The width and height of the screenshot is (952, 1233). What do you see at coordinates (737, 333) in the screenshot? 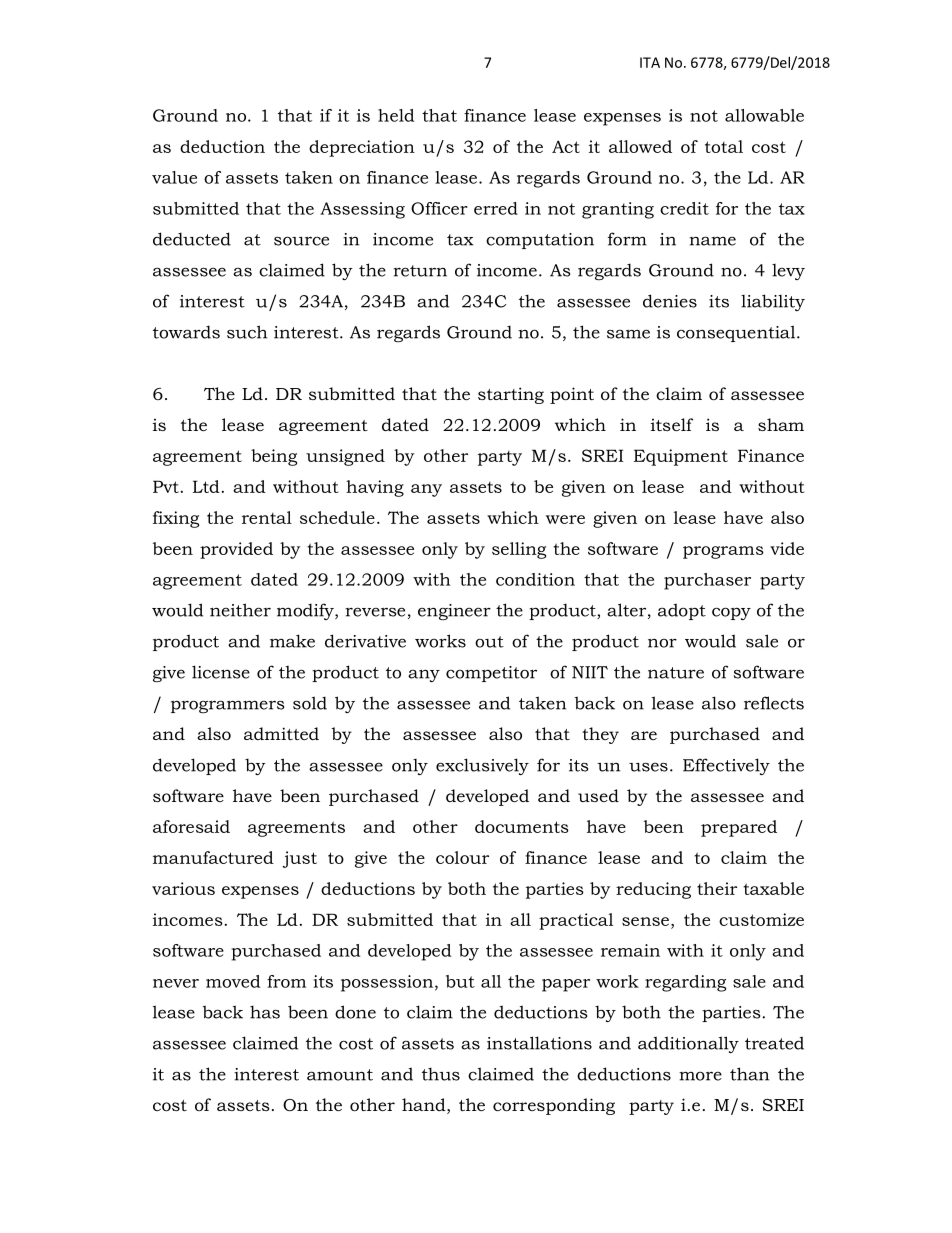
I see `consequential` at bounding box center [737, 333].
